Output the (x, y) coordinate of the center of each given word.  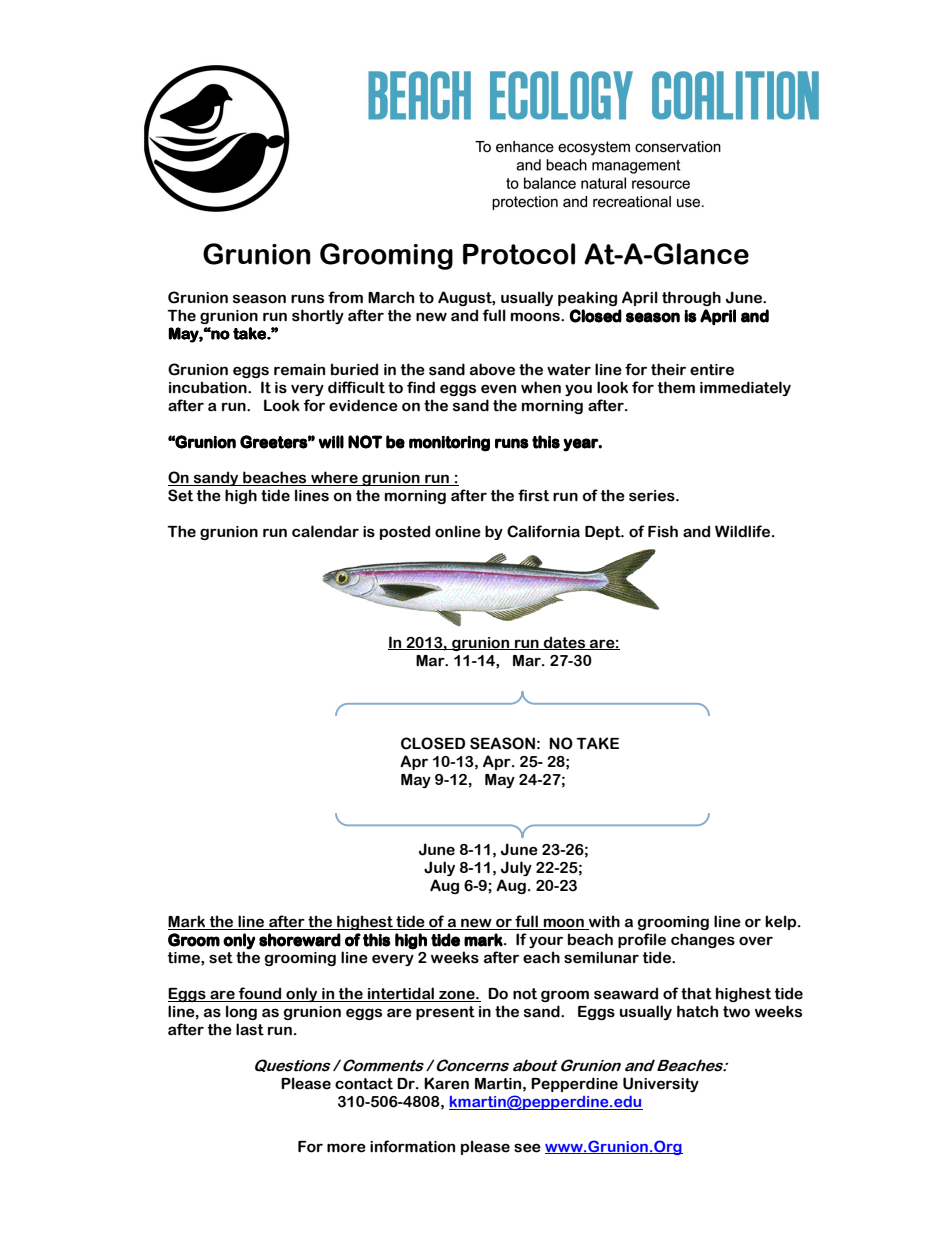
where (334, 478)
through (691, 298)
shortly (318, 316)
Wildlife (744, 531)
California (543, 531)
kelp (782, 922)
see (527, 1148)
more (346, 1148)
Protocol (519, 254)
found (260, 994)
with (603, 922)
